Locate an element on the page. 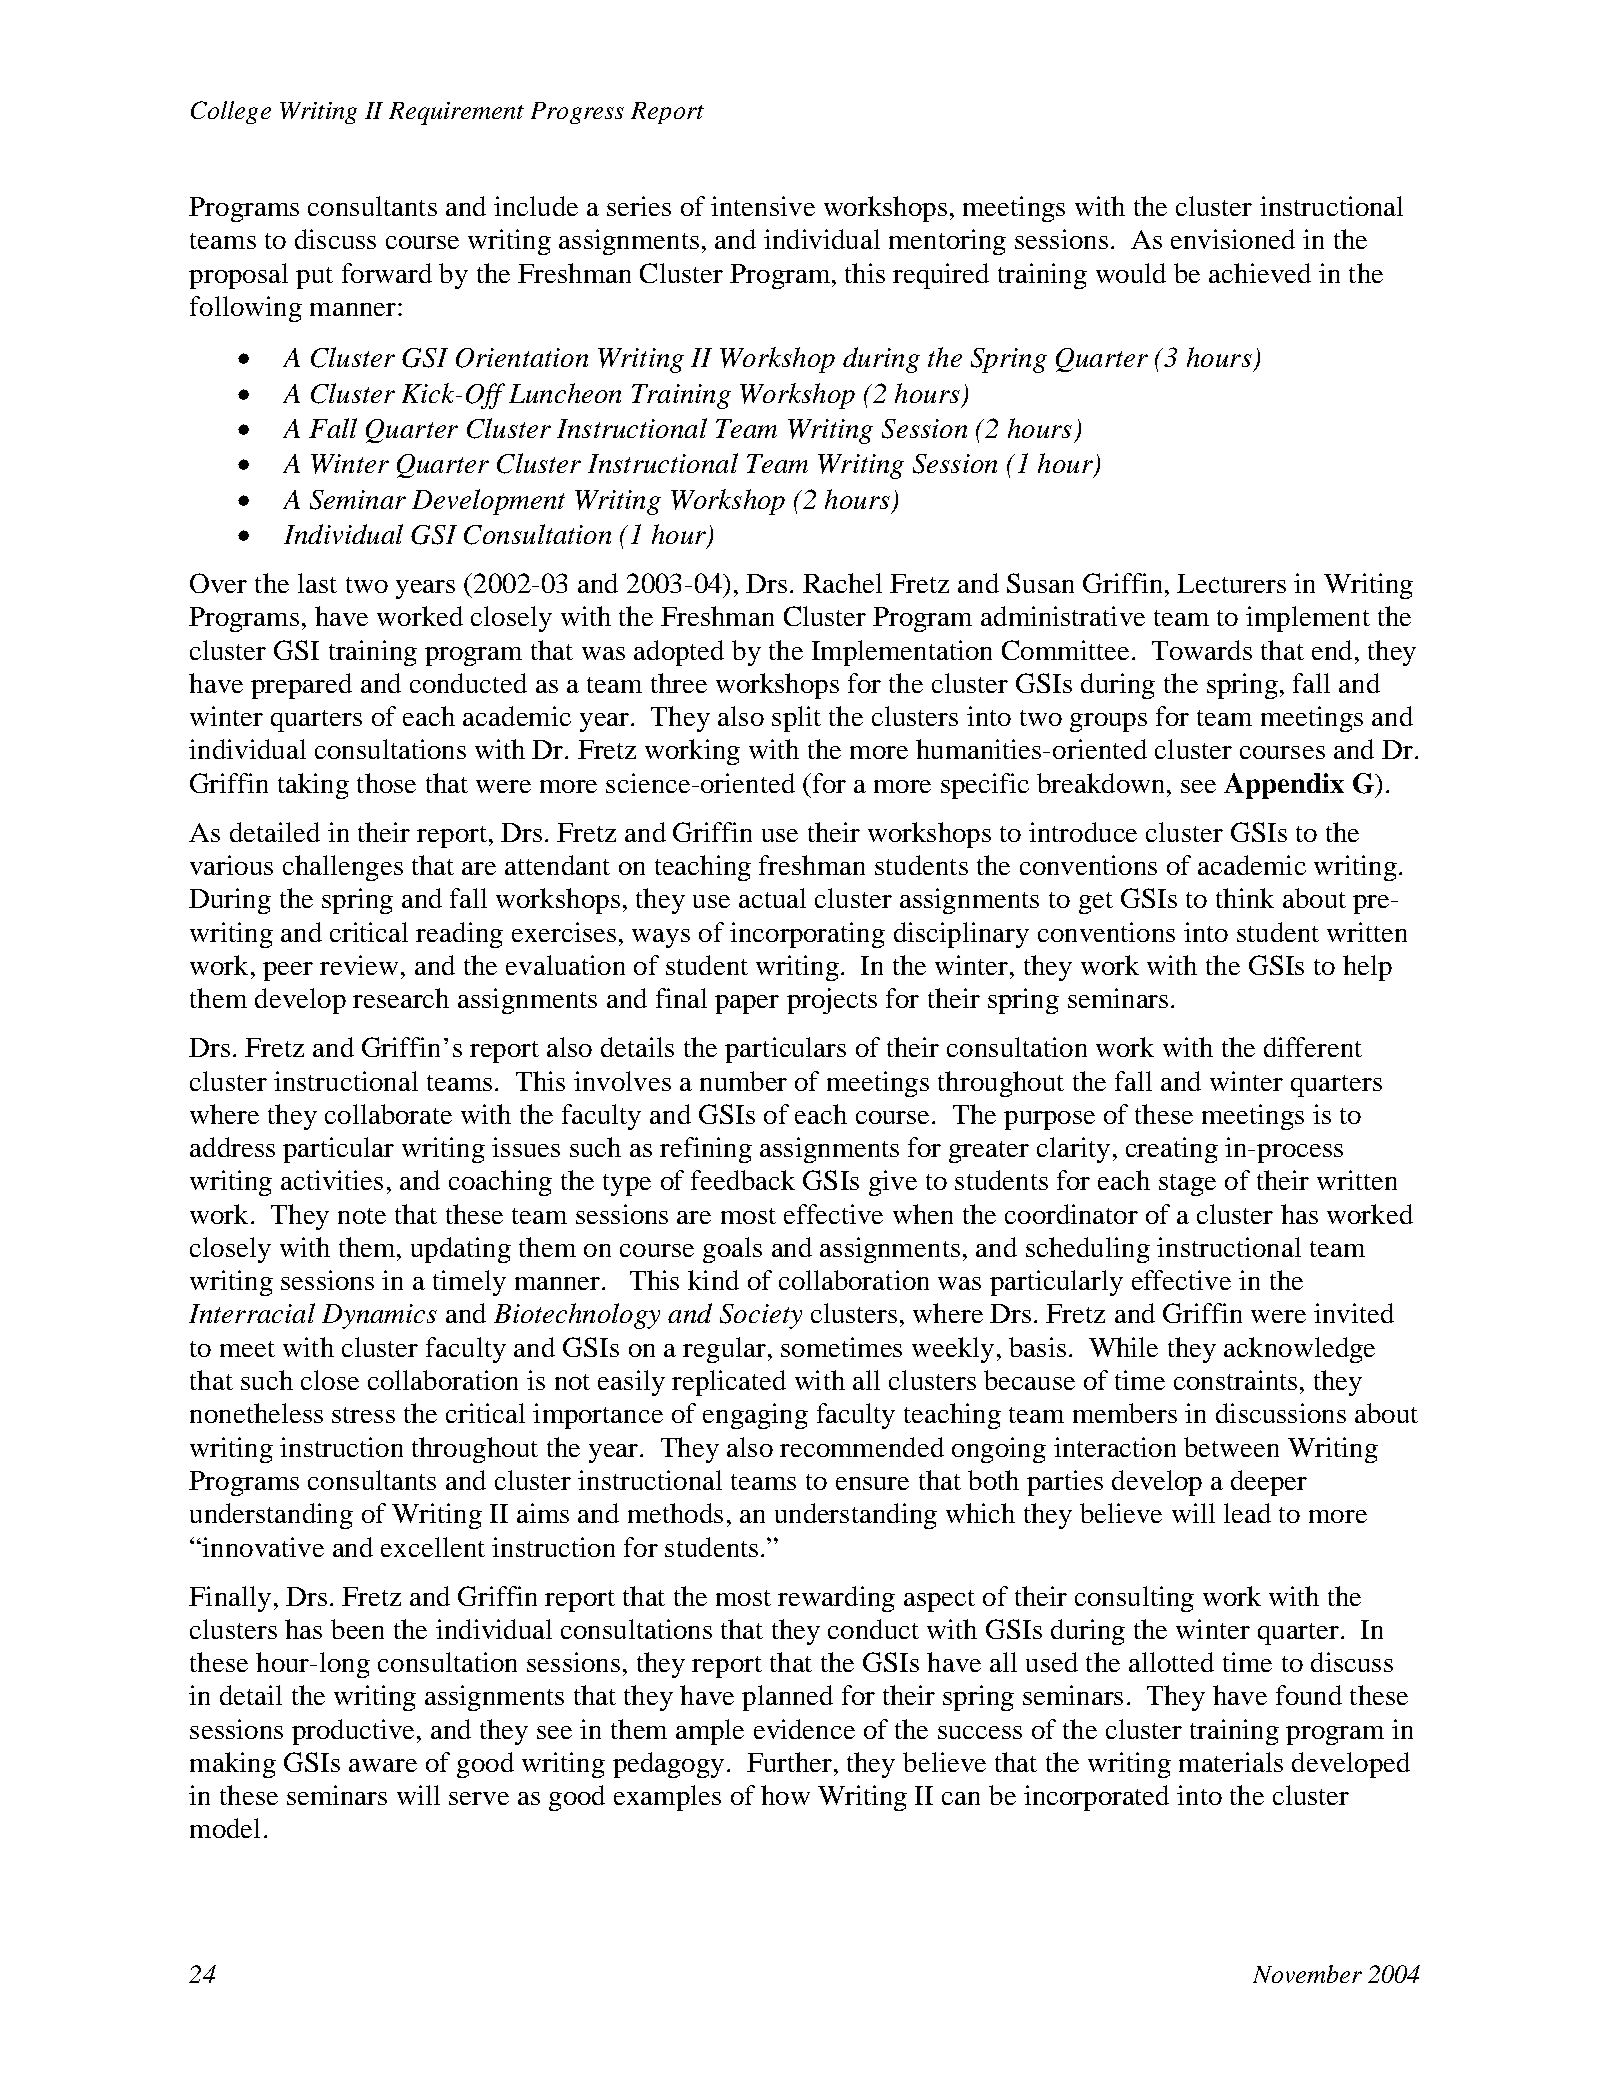 Image resolution: width=1610 pixels, height=2084 pixels. model is located at coordinates (225, 1828).
